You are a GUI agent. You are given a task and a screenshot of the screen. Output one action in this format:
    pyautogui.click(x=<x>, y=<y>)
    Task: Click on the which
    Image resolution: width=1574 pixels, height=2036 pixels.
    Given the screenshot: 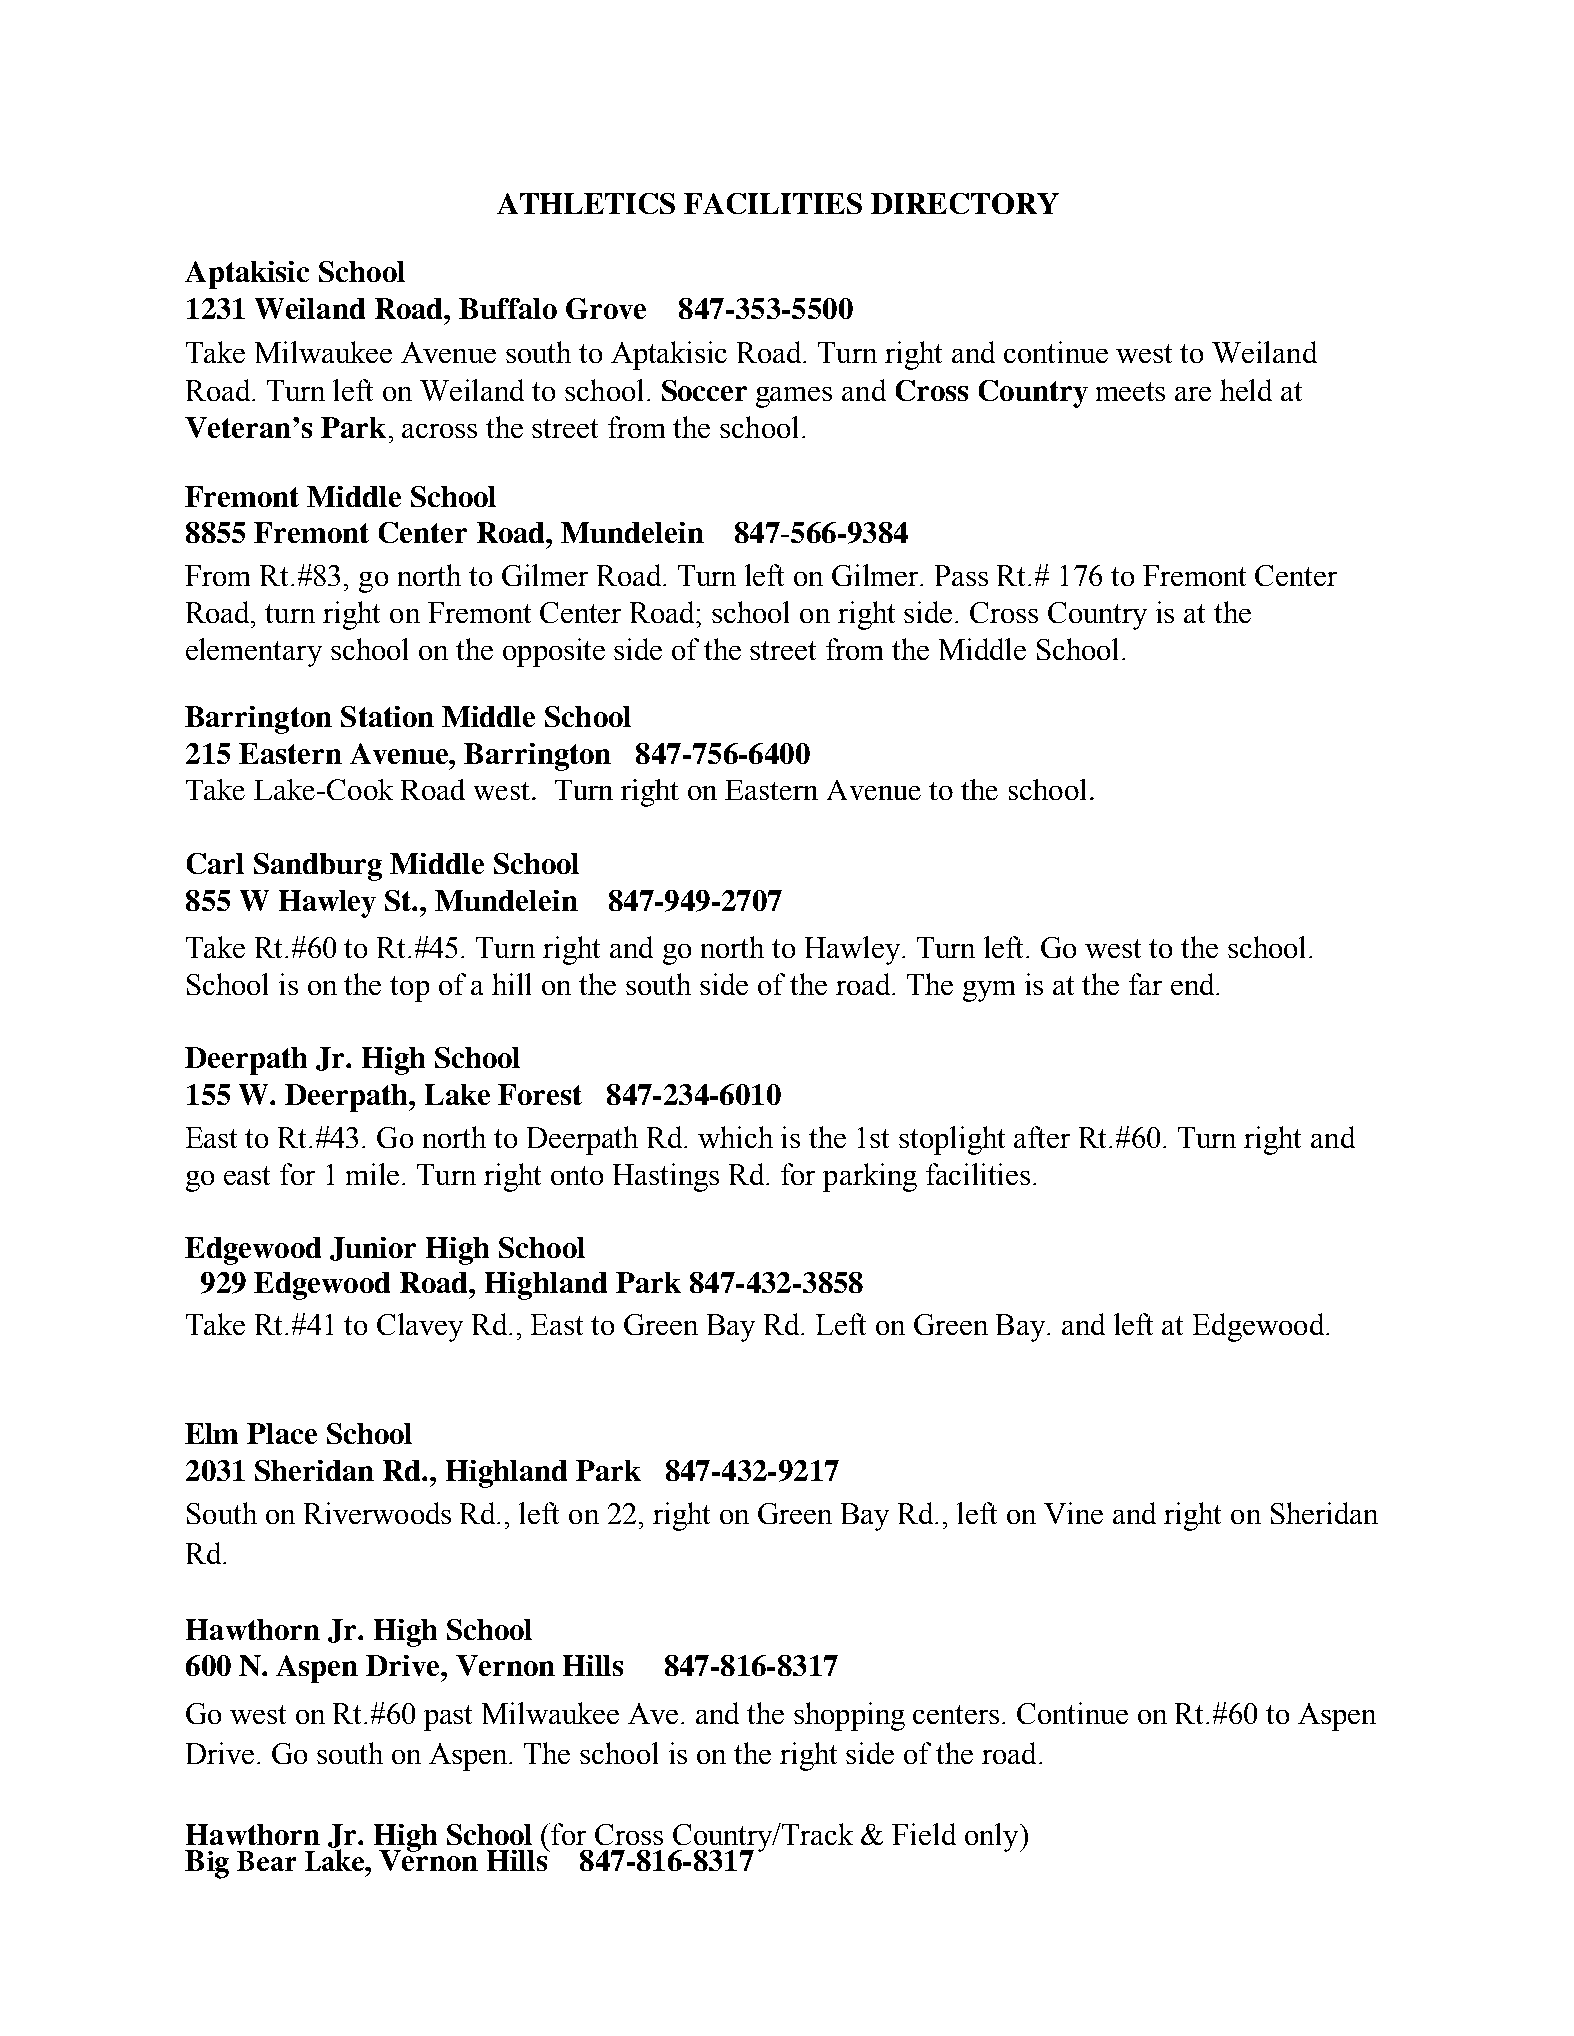 What is the action you would take?
    pyautogui.click(x=735, y=1137)
